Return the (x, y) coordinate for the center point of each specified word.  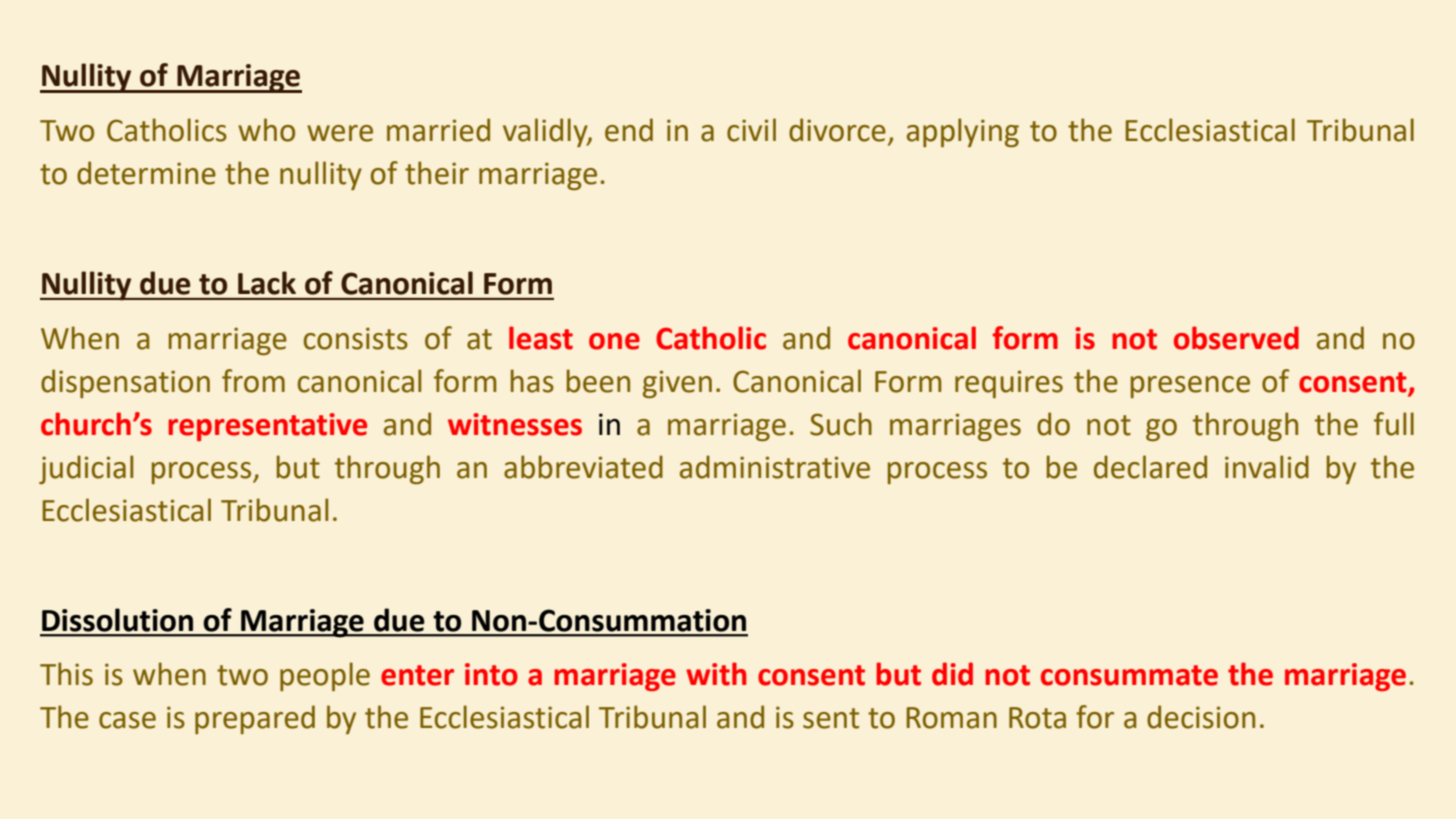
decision (1201, 717)
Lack (267, 283)
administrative (775, 467)
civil (751, 130)
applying (963, 132)
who (266, 130)
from (253, 381)
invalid (1267, 467)
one (614, 341)
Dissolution (117, 620)
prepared (255, 719)
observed (1236, 338)
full (1394, 424)
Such (841, 424)
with (716, 674)
